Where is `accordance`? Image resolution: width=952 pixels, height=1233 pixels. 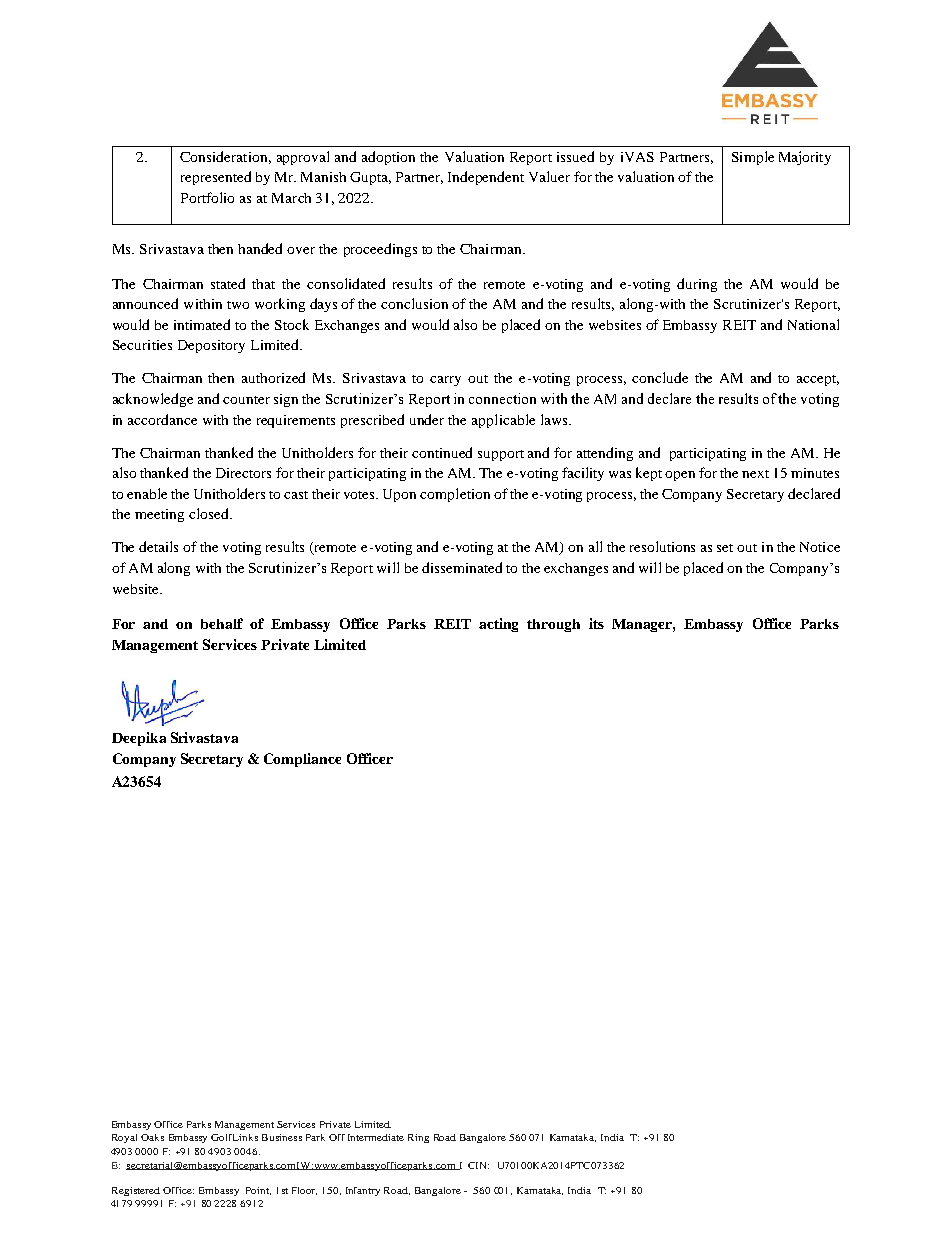
accordance is located at coordinates (162, 419).
